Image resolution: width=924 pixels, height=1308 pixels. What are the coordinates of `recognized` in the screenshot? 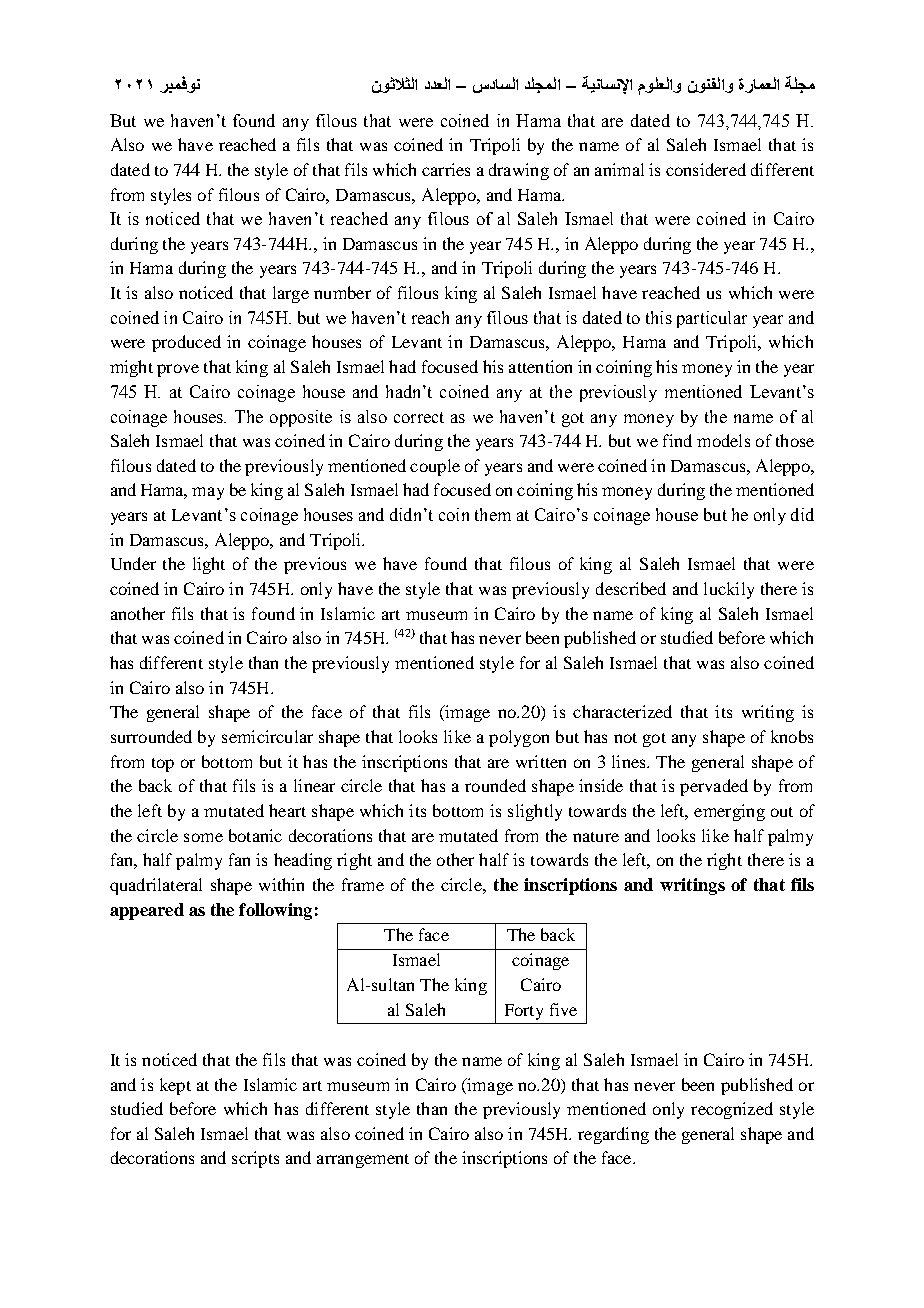 It's located at (732, 1110).
